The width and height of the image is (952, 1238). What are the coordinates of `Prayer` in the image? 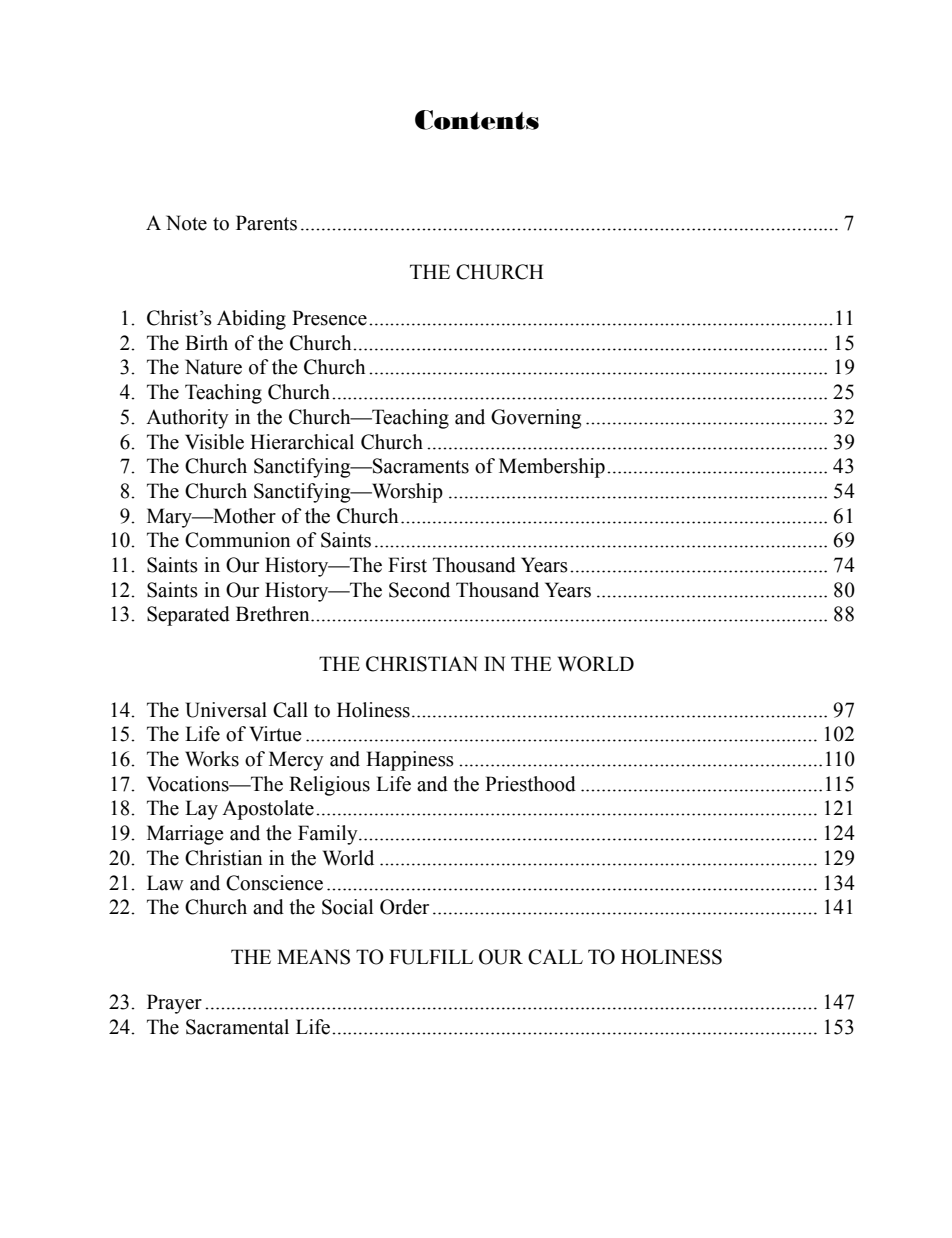 It's located at (174, 1004).
